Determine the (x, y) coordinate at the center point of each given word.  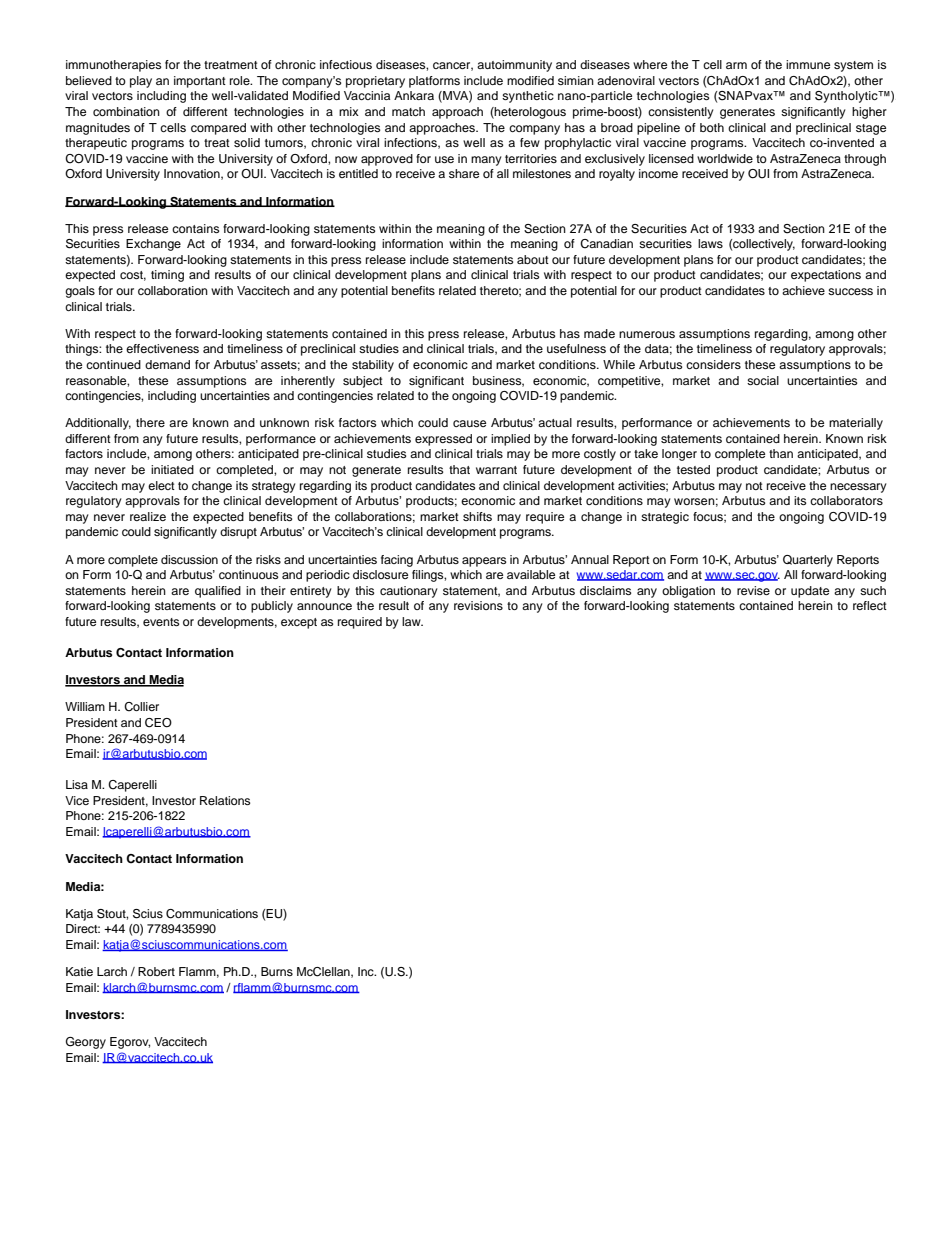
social (763, 380)
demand (167, 364)
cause (469, 423)
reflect (870, 605)
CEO (158, 723)
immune (808, 64)
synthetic (528, 97)
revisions (478, 605)
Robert (156, 971)
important (200, 82)
